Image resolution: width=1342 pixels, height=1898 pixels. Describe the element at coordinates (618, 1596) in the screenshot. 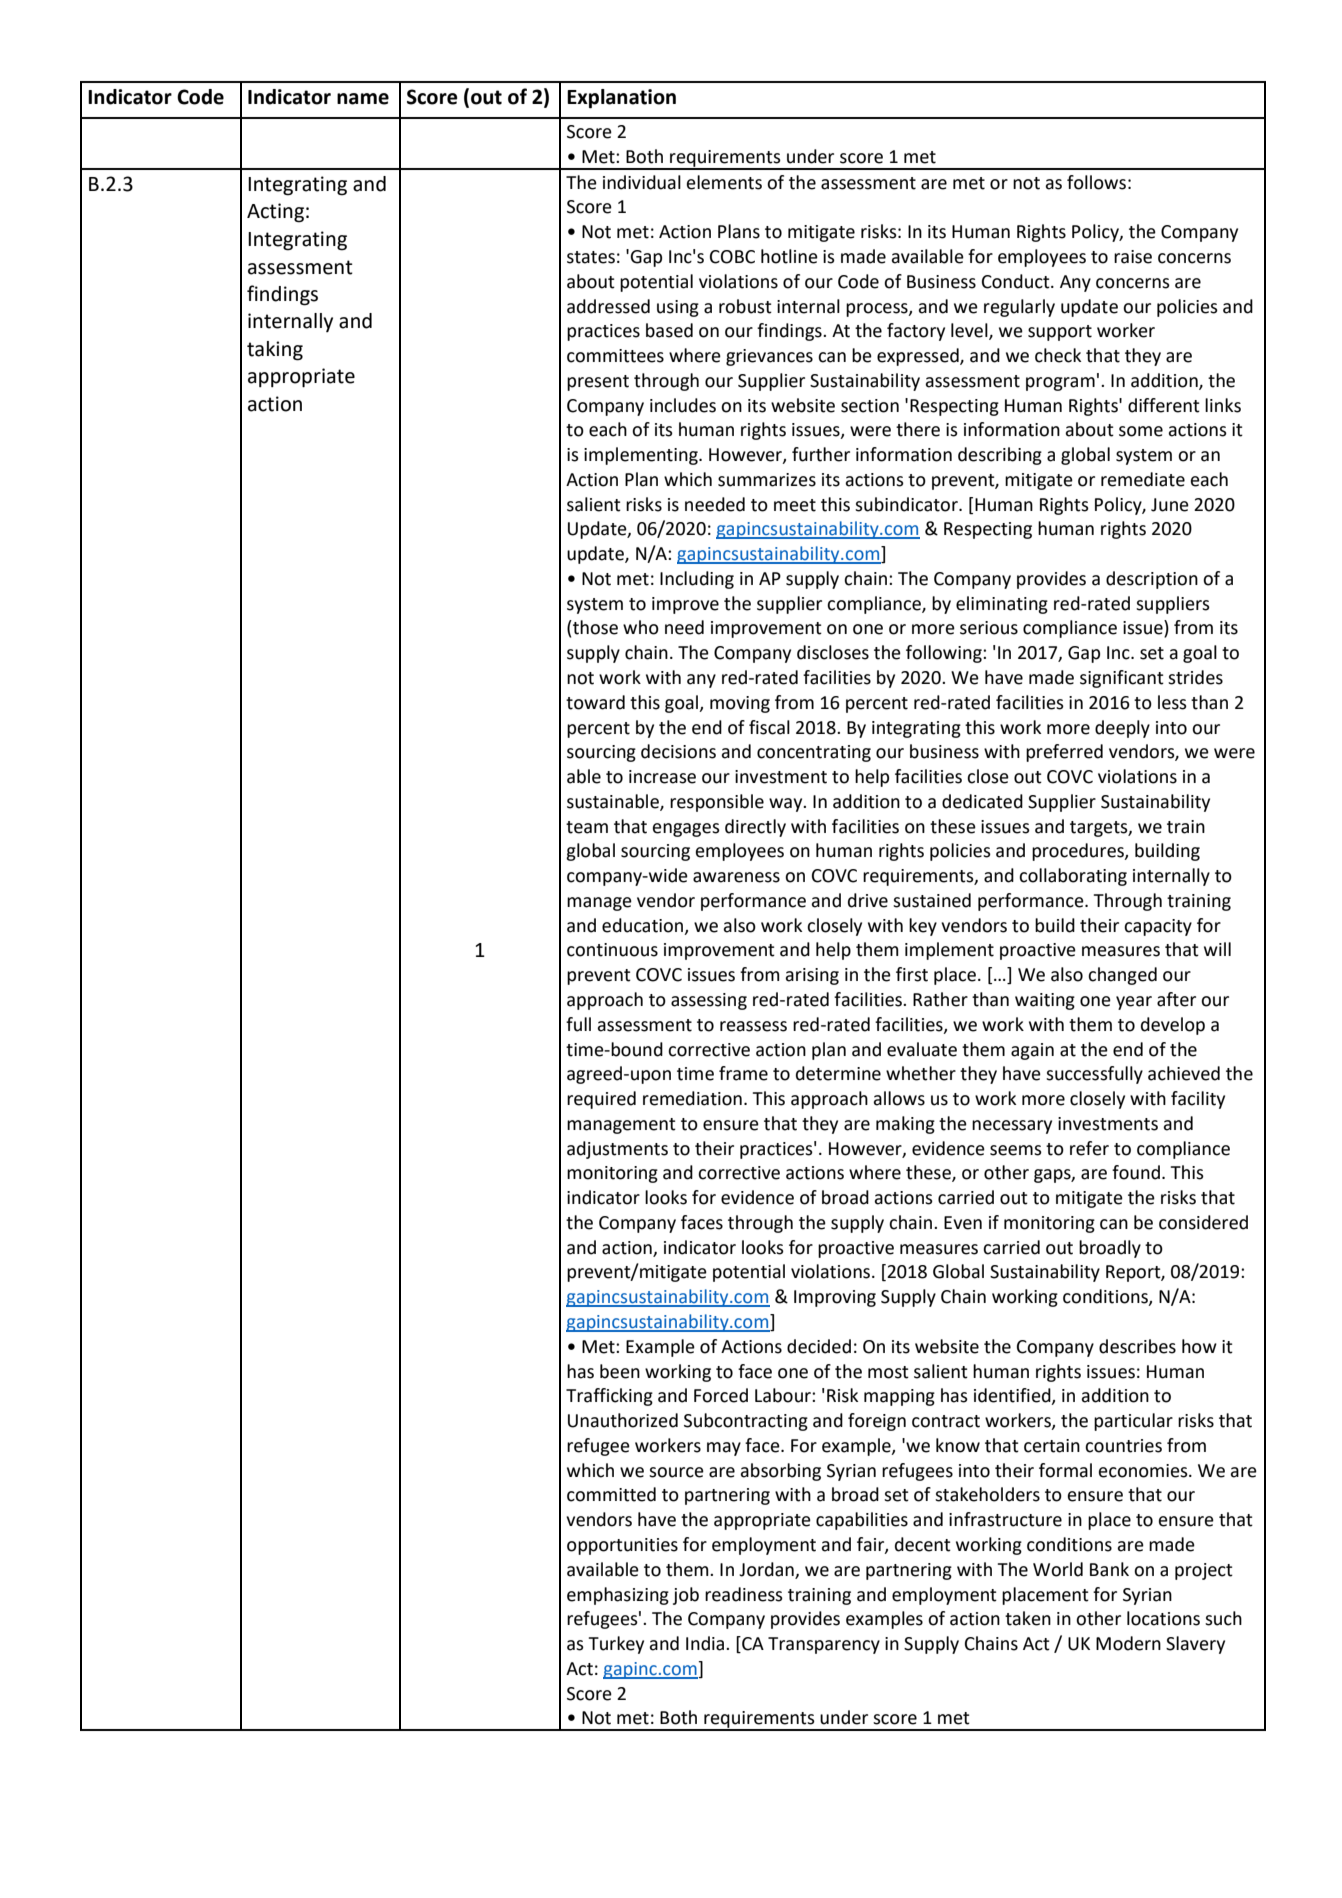

I see `emphasizing` at that location.
